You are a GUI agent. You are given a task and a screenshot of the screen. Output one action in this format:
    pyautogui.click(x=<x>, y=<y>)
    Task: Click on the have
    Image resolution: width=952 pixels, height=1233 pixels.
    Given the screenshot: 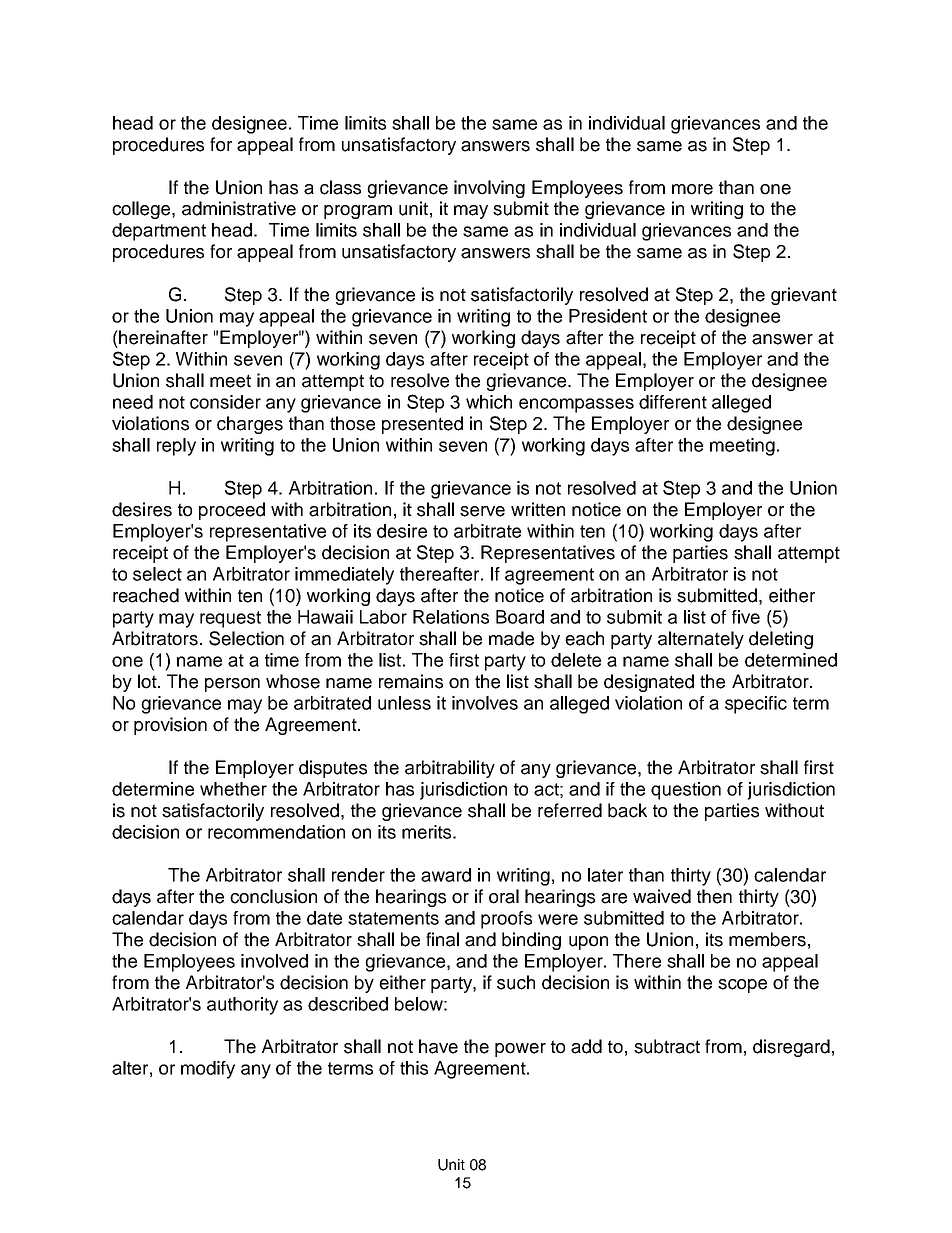 What is the action you would take?
    pyautogui.click(x=438, y=1046)
